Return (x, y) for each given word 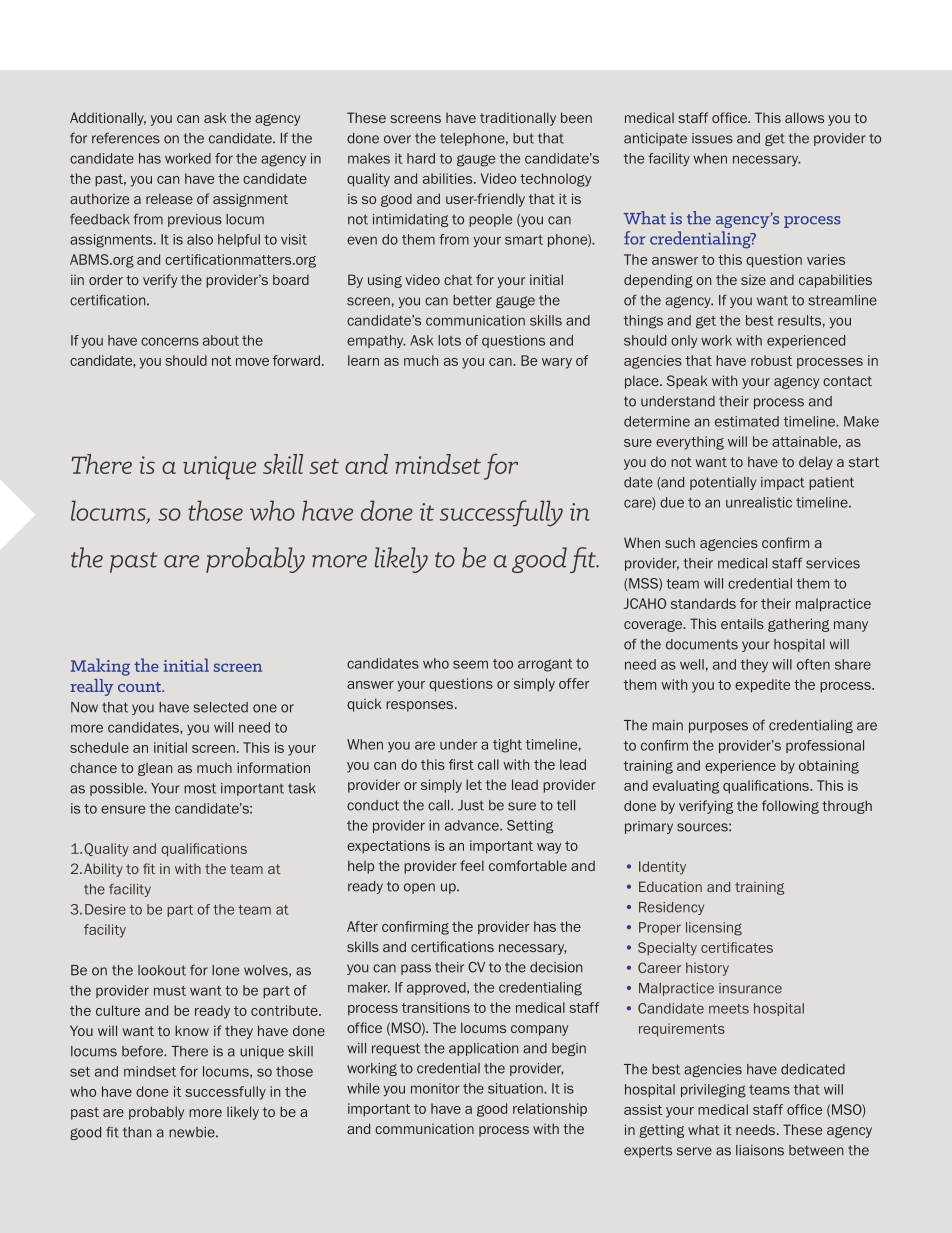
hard (421, 158)
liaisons (760, 1150)
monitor (435, 1088)
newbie (193, 1132)
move (252, 362)
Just (471, 805)
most (200, 788)
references (126, 138)
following (790, 807)
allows (804, 117)
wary (557, 363)
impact (782, 483)
